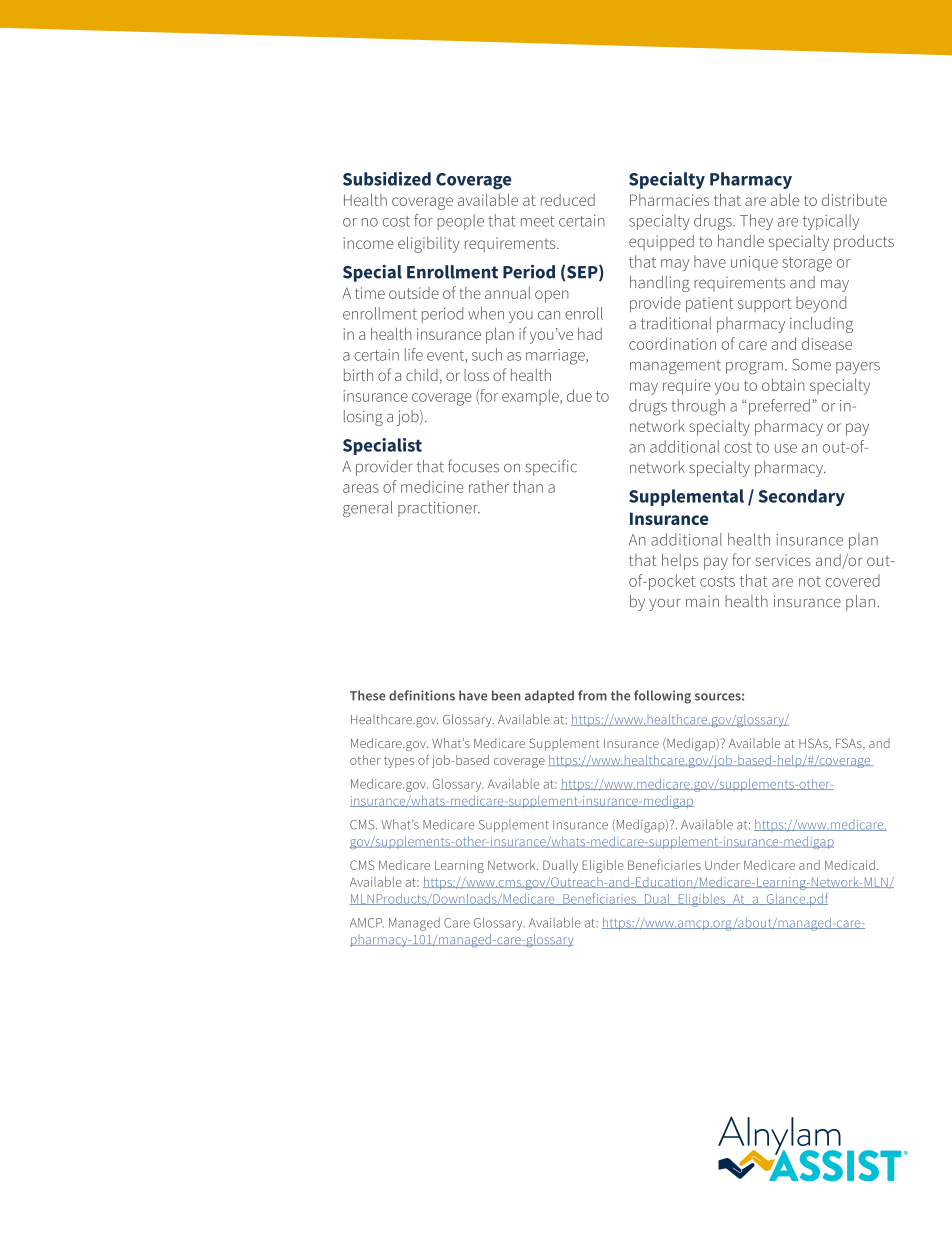  What do you see at coordinates (811, 365) in the screenshot?
I see `Some` at bounding box center [811, 365].
